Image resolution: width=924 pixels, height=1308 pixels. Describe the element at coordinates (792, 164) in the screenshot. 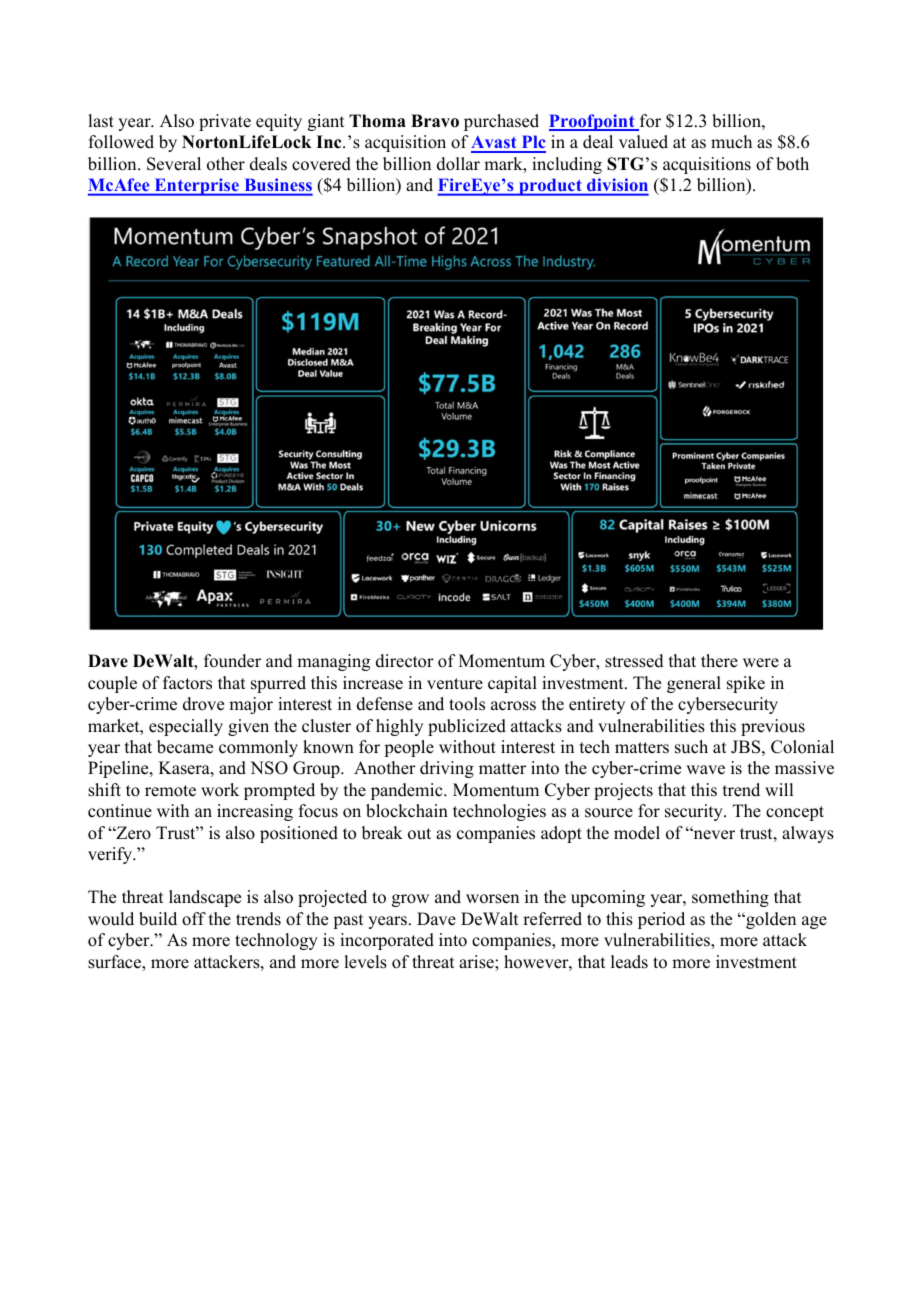

I see `both` at that location.
